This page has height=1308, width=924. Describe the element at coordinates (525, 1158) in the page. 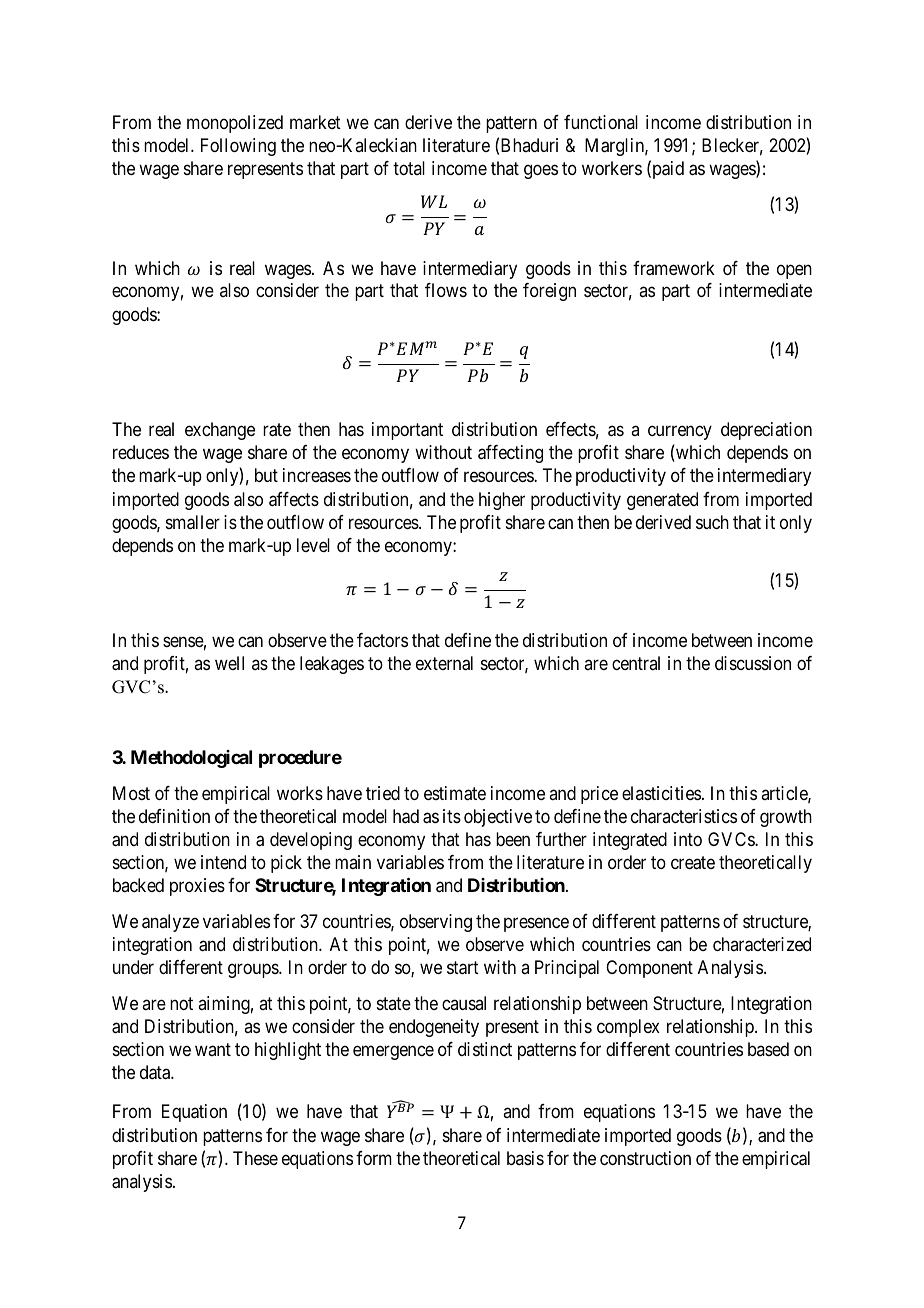

I see `basis` at that location.
